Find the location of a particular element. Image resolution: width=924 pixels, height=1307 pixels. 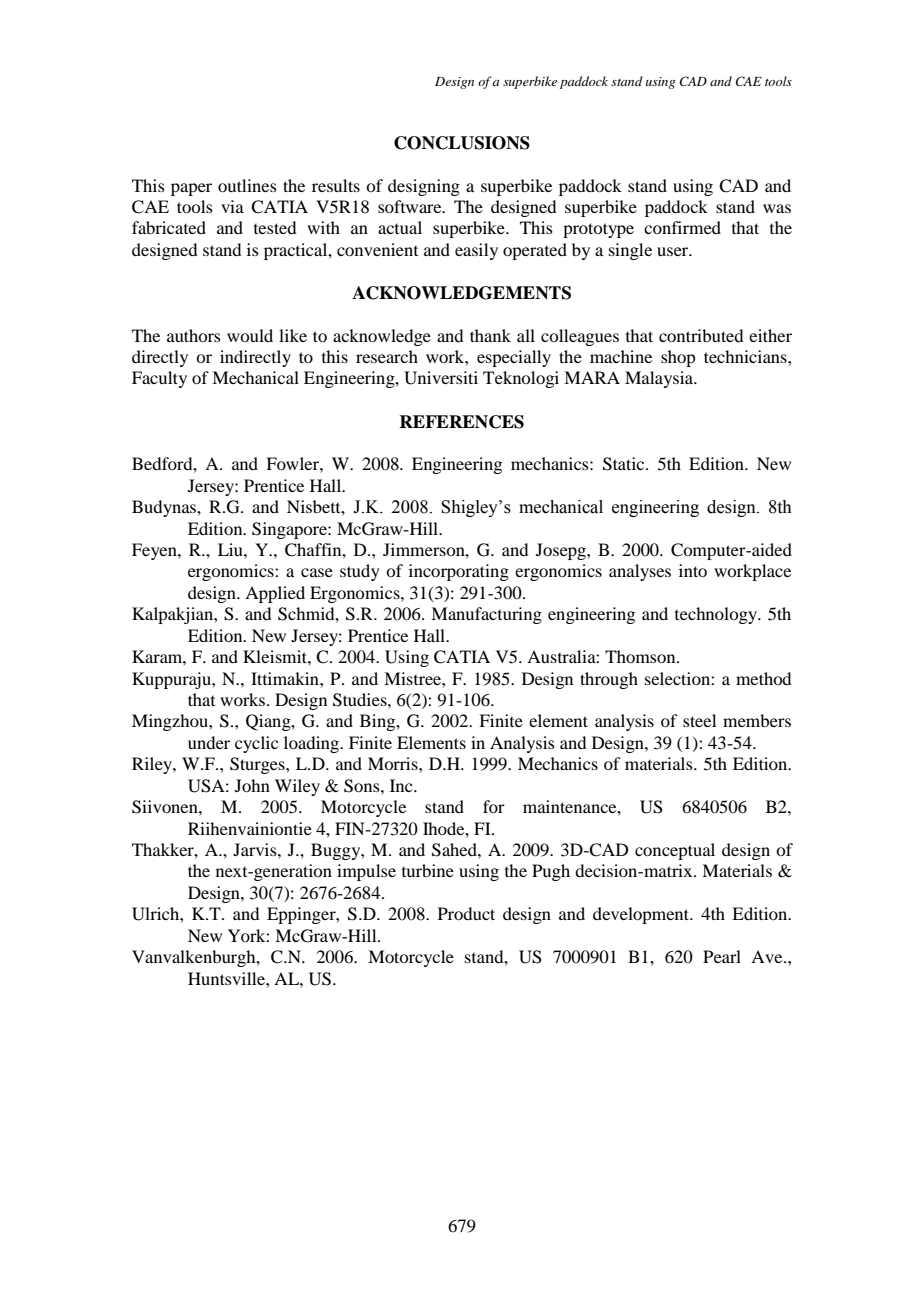

confirmed is located at coordinates (682, 227).
